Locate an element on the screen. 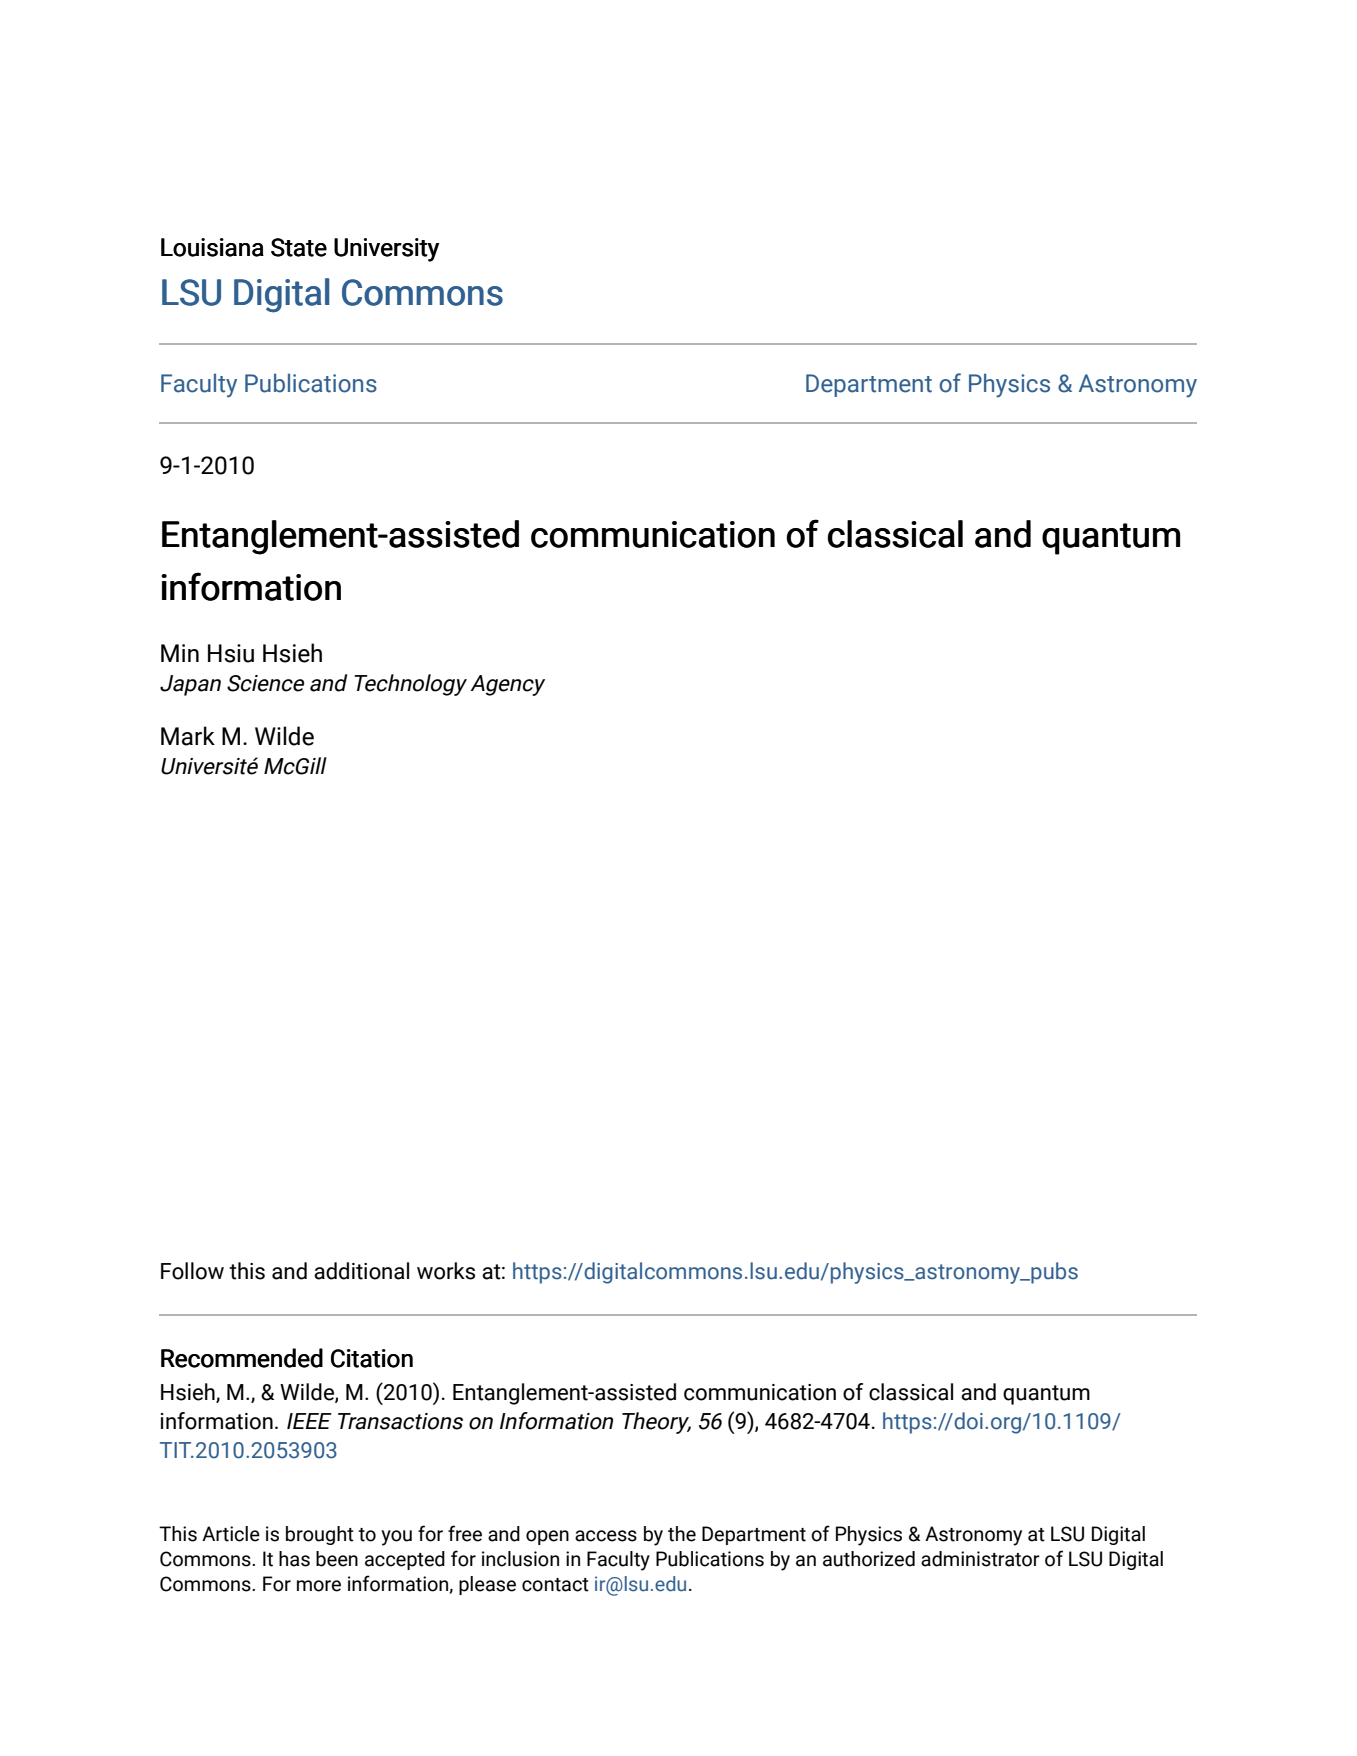  access is located at coordinates (606, 1536).
